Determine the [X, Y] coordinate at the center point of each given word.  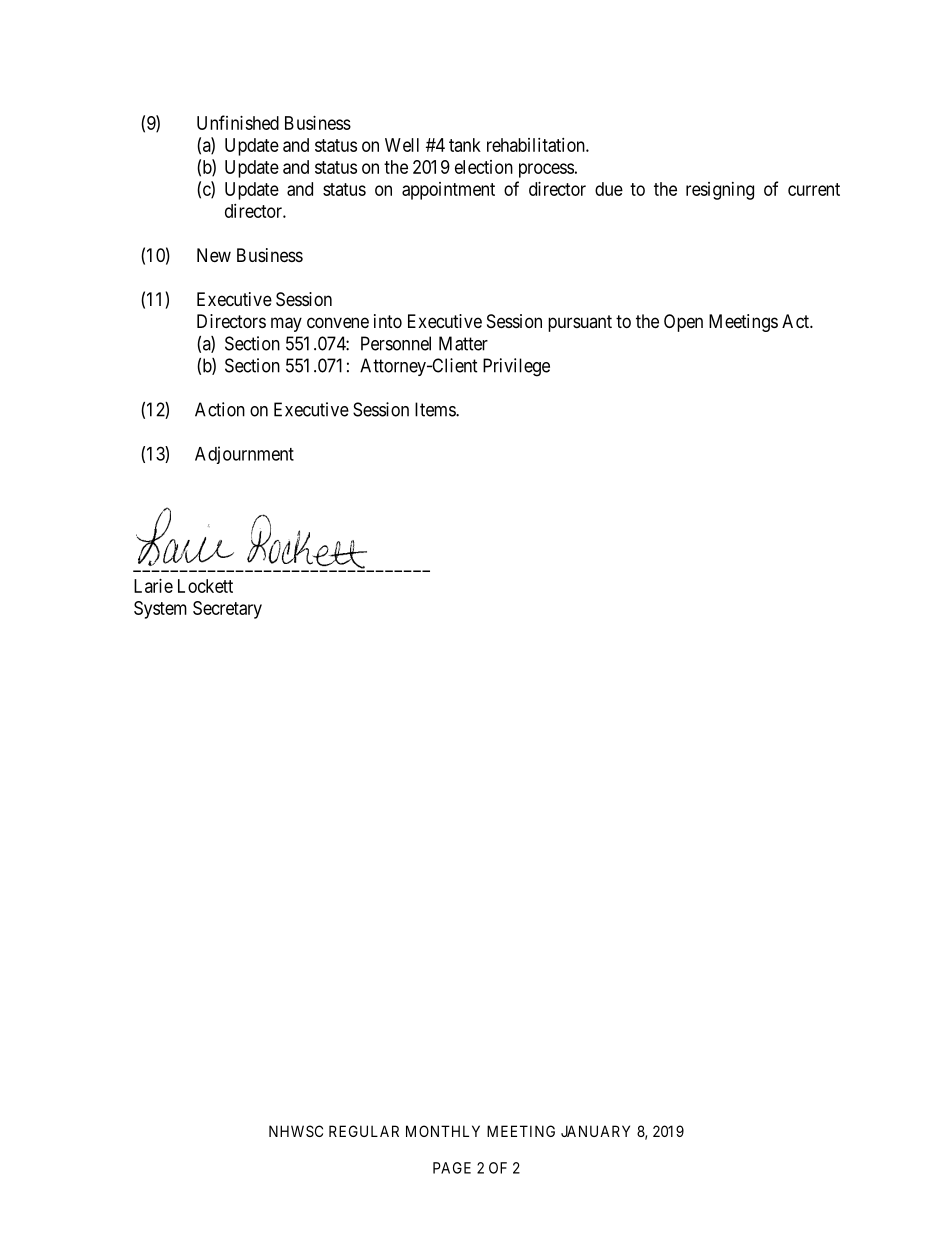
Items [436, 409]
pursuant [580, 323]
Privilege [516, 367]
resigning [720, 191]
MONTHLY [443, 1131]
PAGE [452, 1168]
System [160, 610]
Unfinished [238, 122]
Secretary [227, 610]
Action [220, 409]
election [484, 167]
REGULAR [364, 1131]
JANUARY [595, 1131]
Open [683, 323]
